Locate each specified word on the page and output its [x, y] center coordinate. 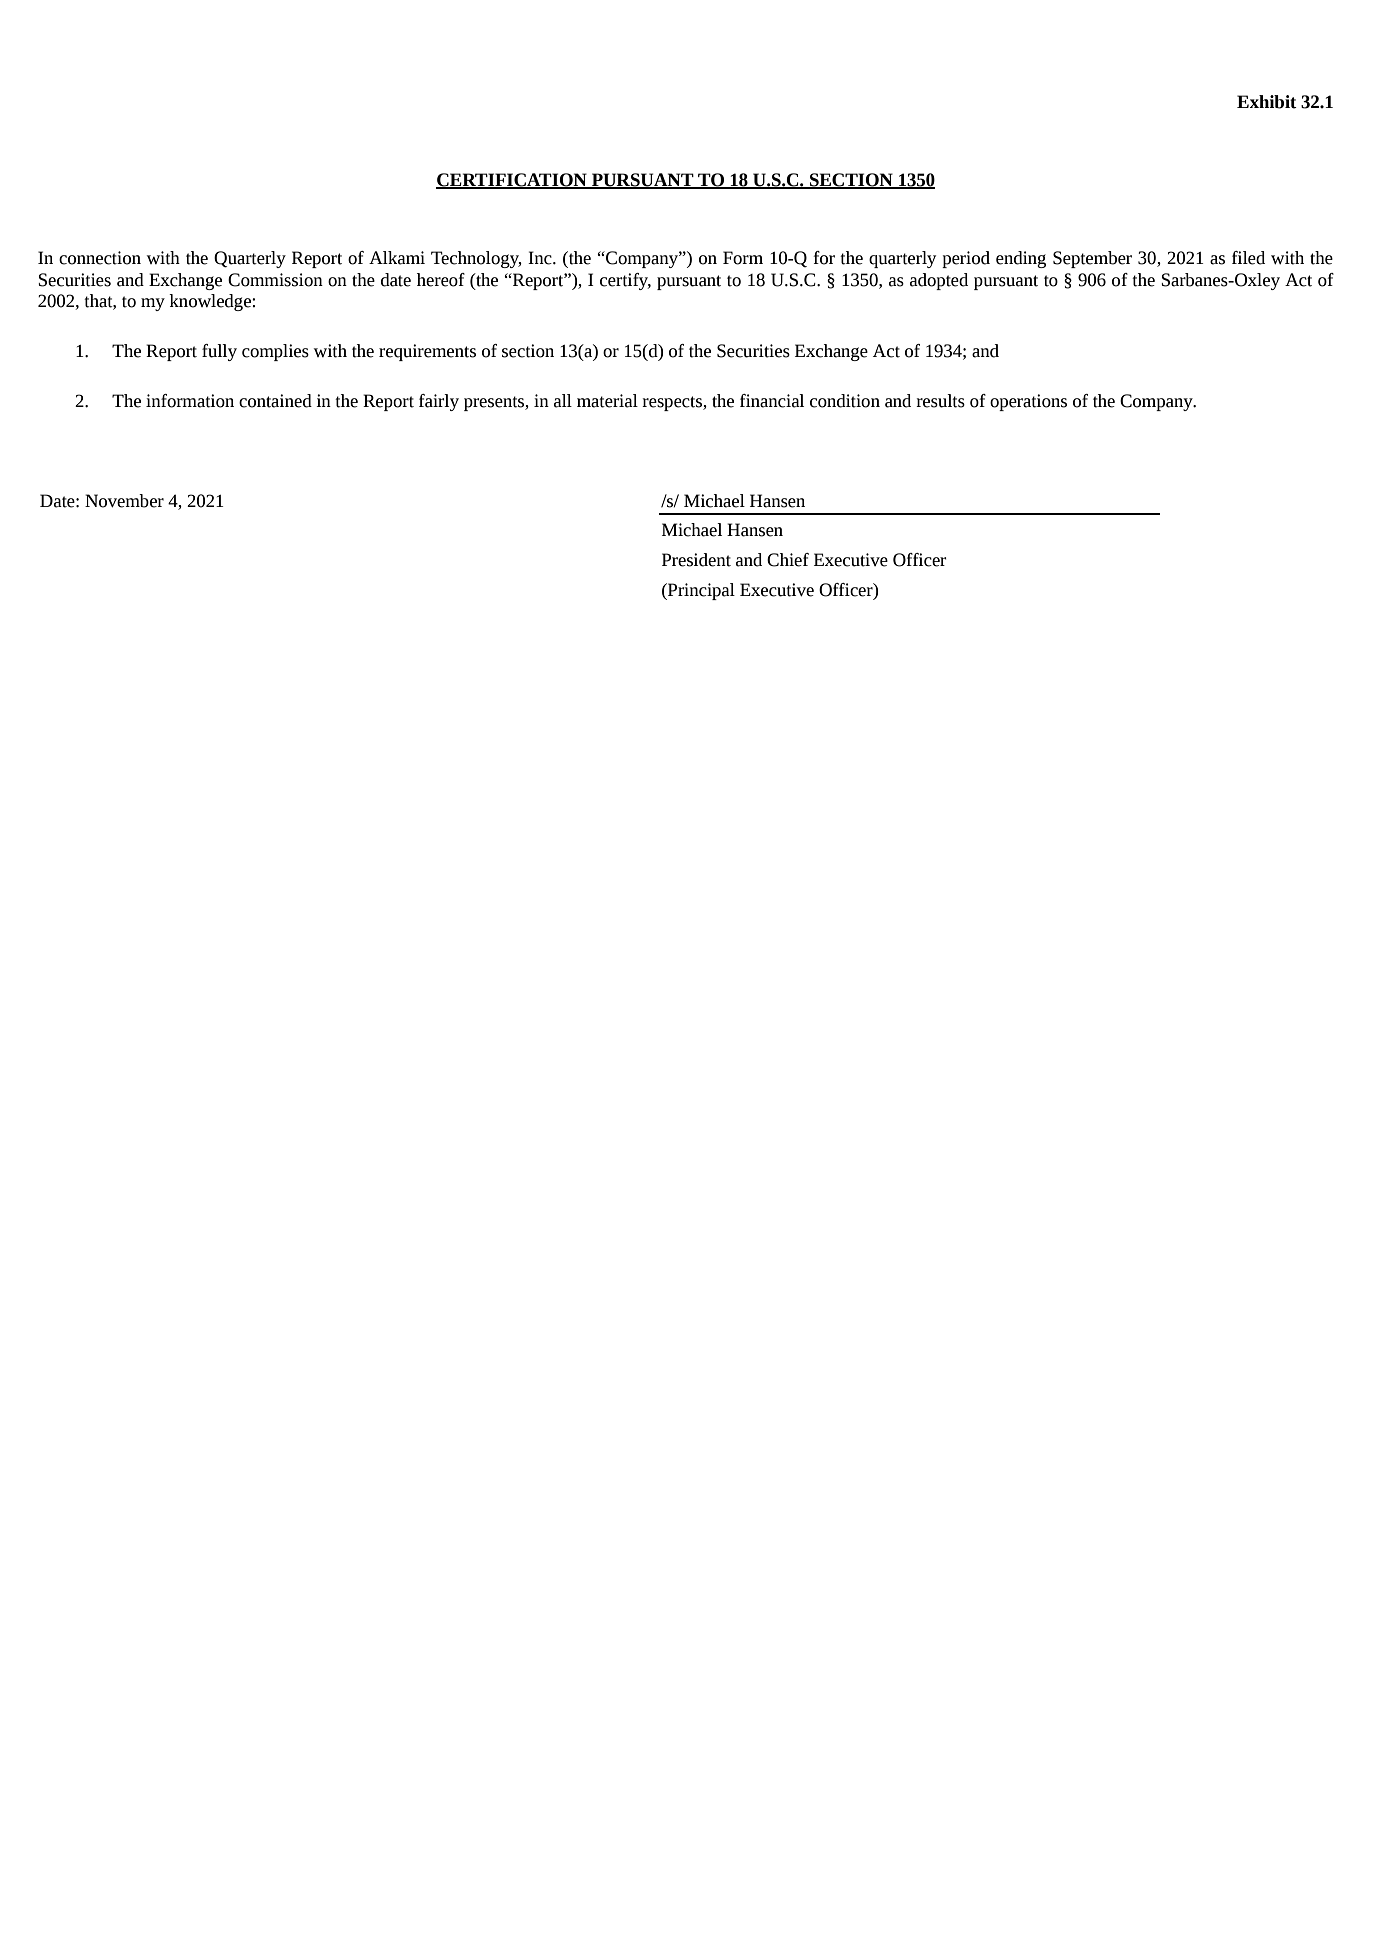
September [1092, 259]
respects [673, 403]
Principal [700, 591]
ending [1021, 259]
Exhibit [1267, 102]
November [124, 501]
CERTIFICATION [512, 181]
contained [275, 401]
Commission [275, 280]
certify [625, 281]
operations [1028, 402]
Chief [788, 560]
